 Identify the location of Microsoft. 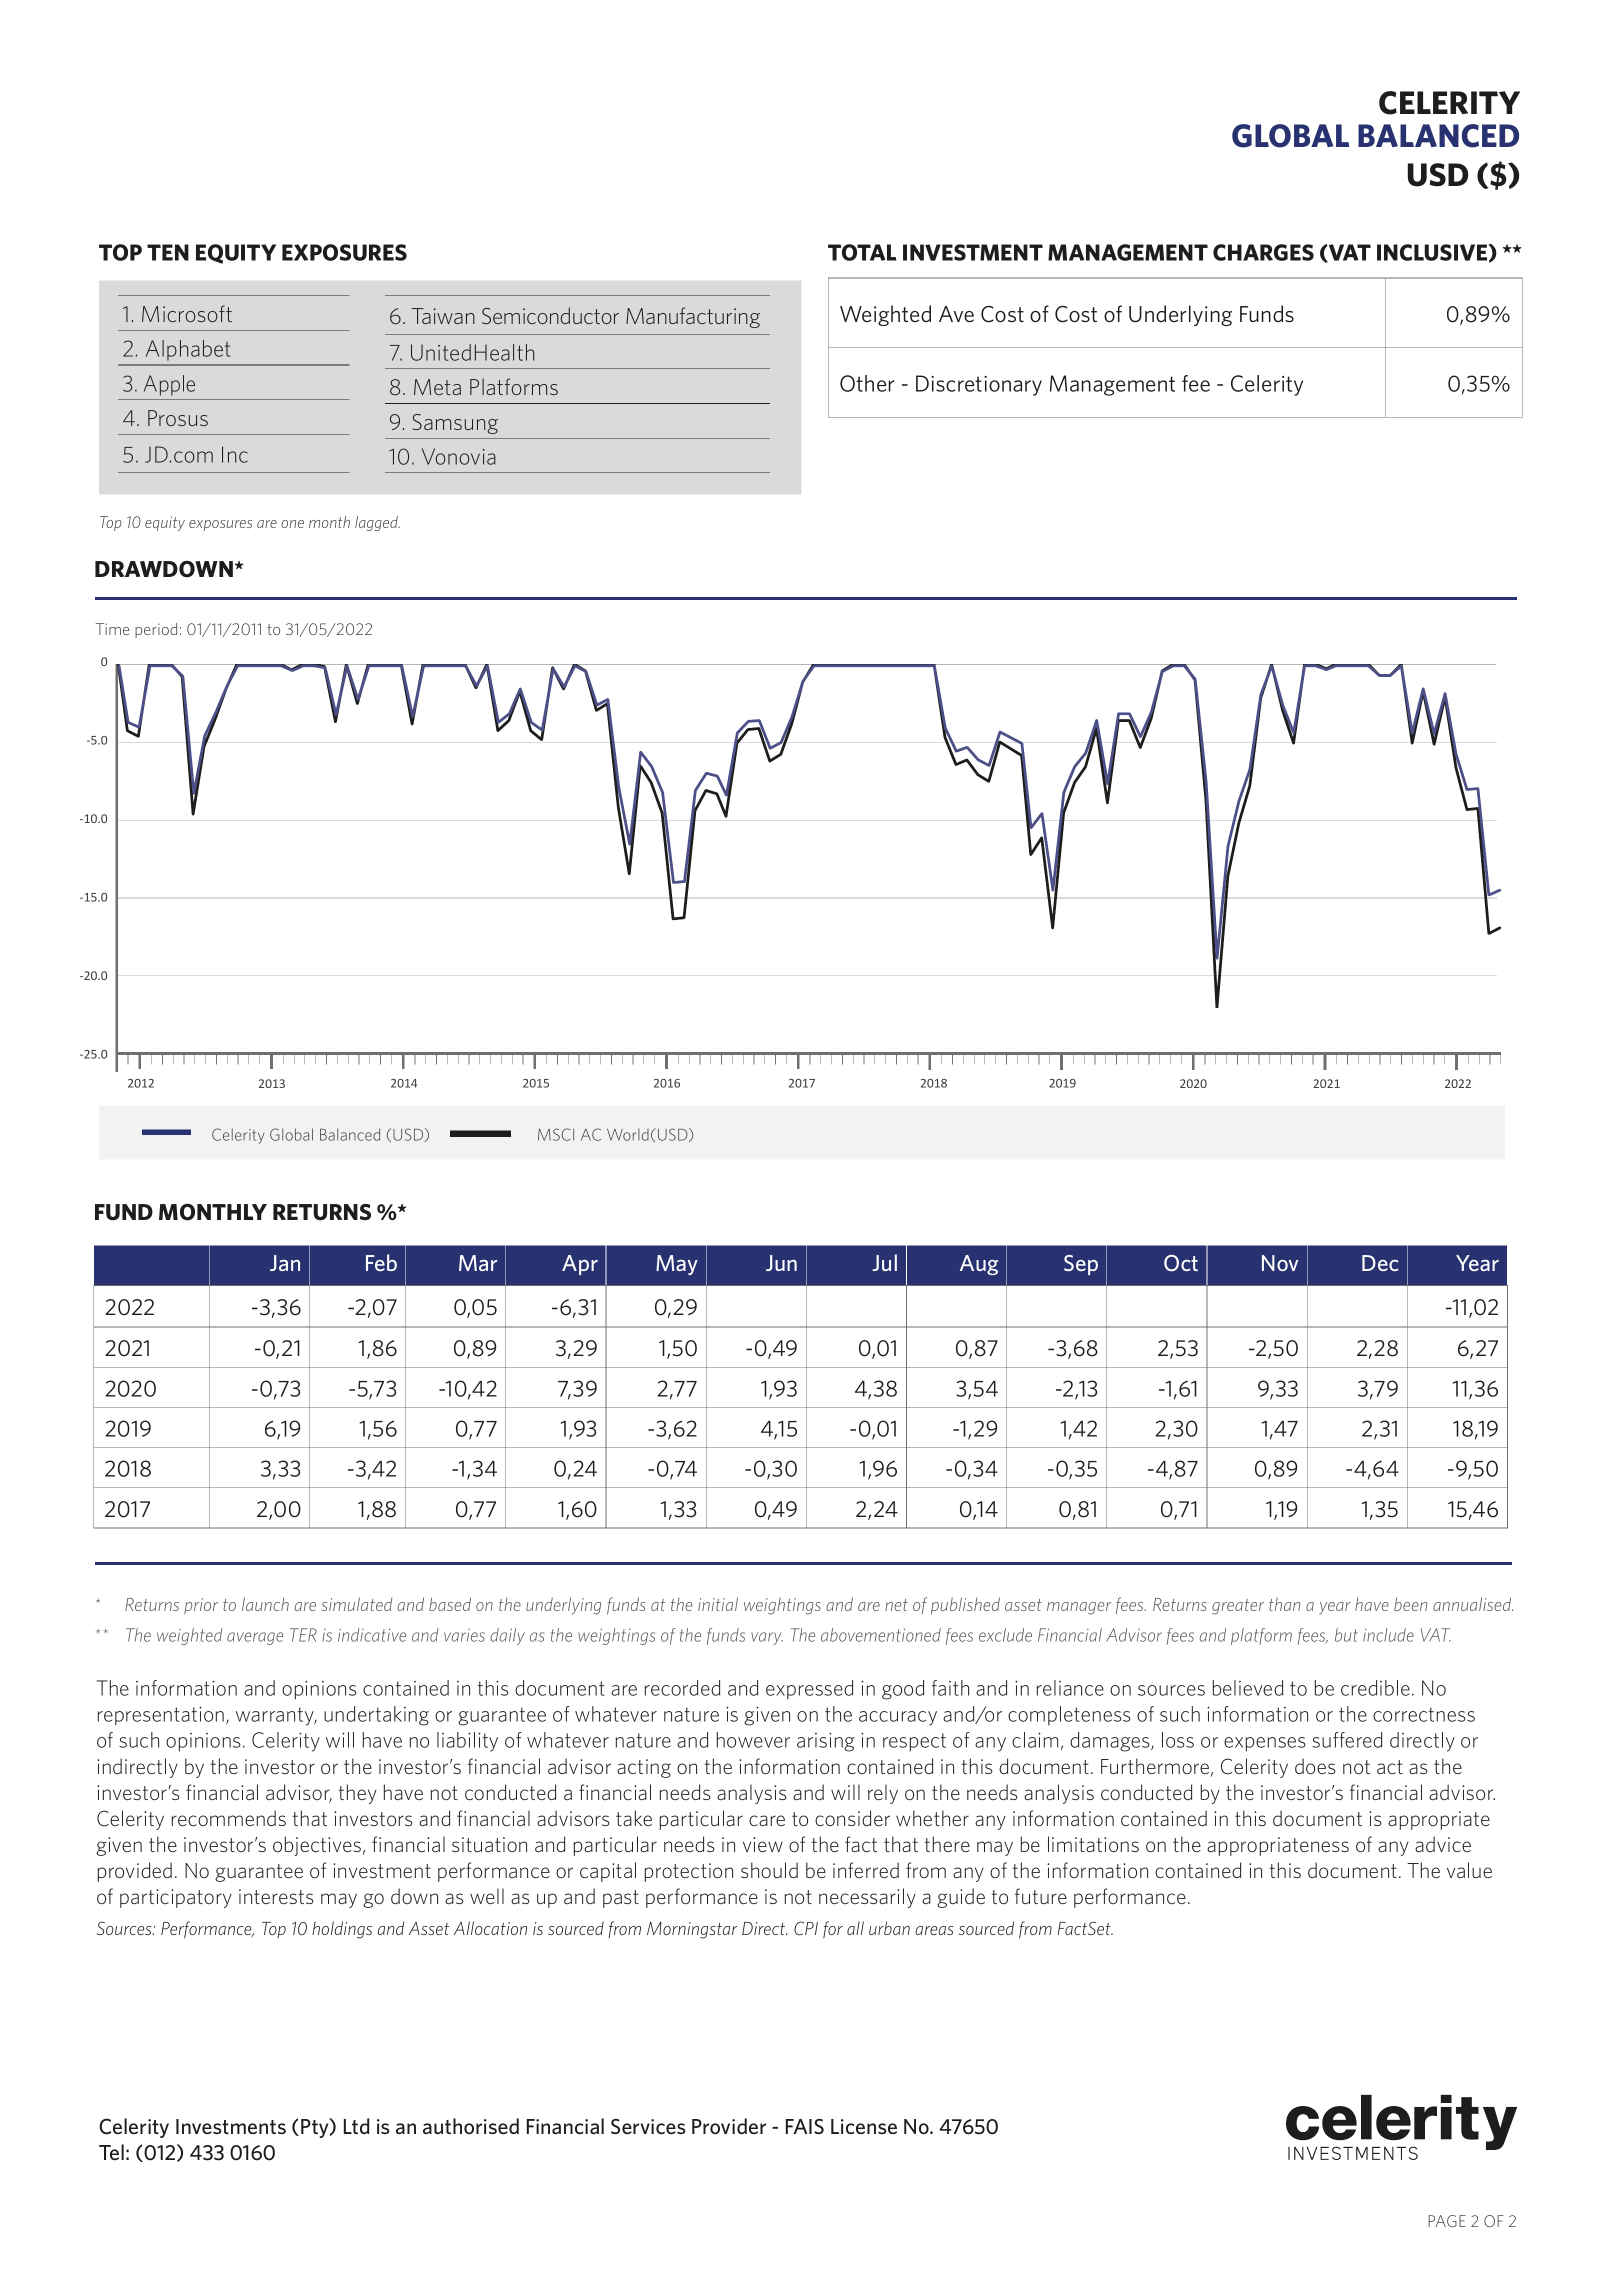
(187, 313).
